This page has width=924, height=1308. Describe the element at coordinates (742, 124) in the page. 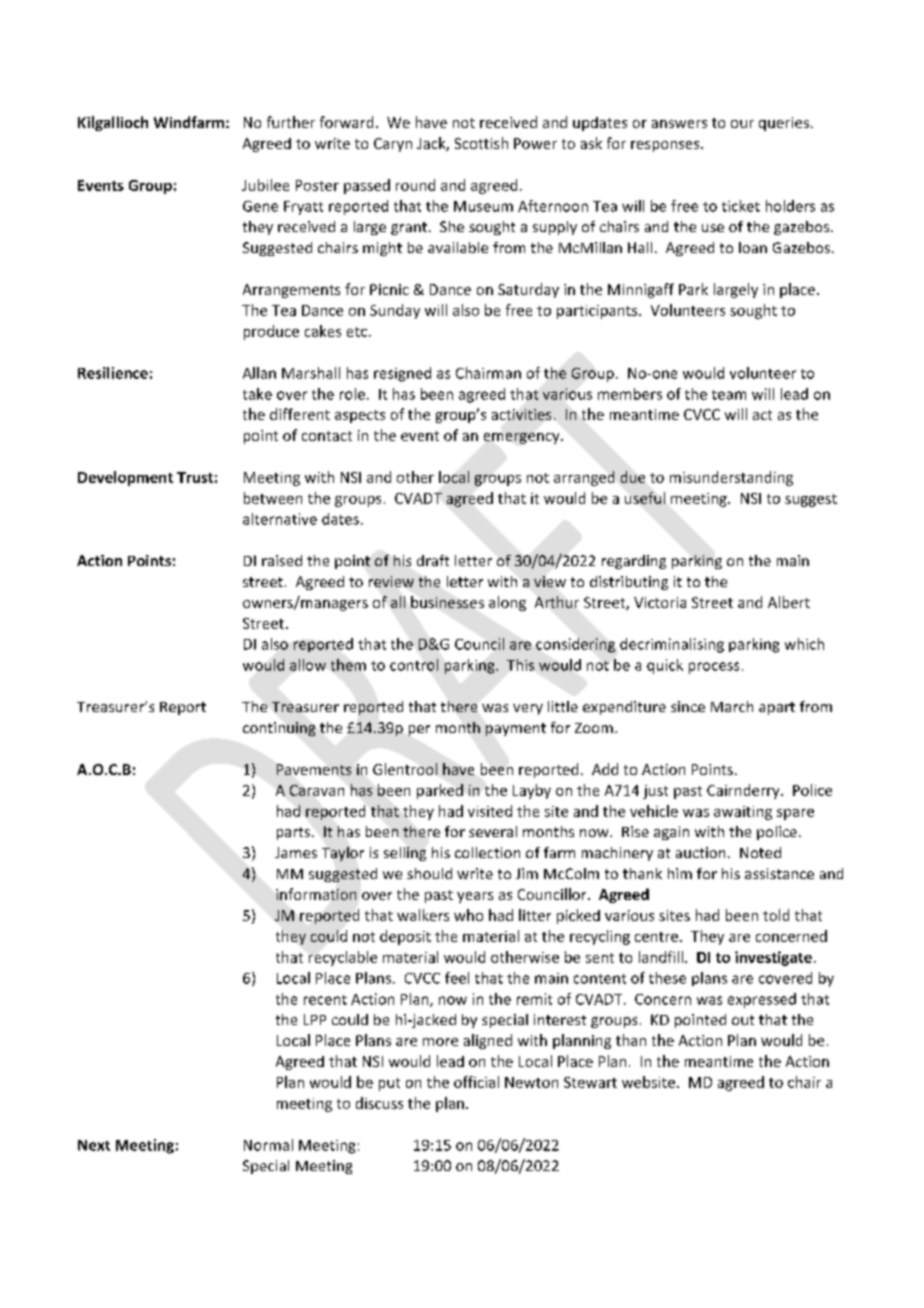

I see `our` at that location.
